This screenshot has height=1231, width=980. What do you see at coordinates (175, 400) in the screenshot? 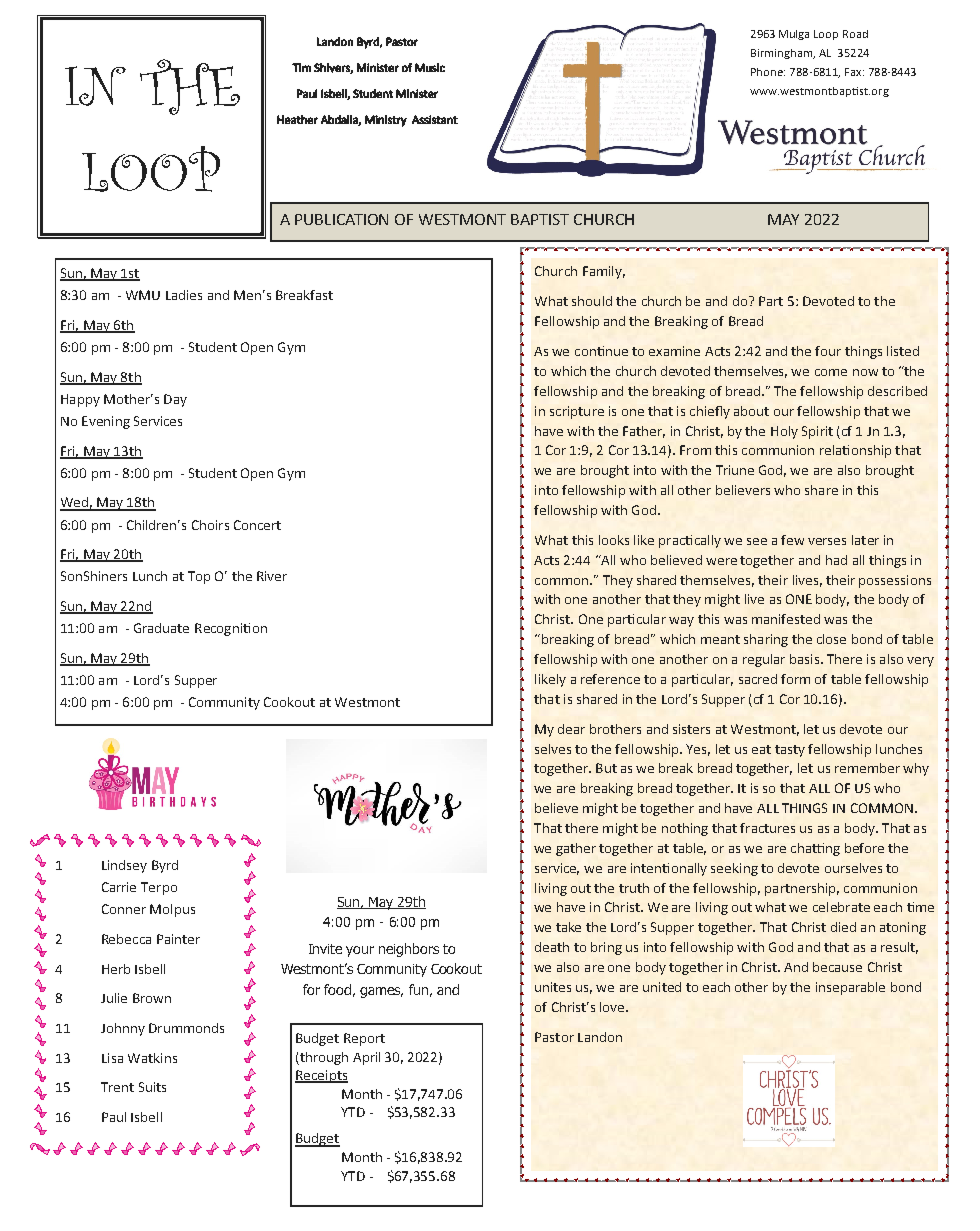
I see `Day` at bounding box center [175, 400].
